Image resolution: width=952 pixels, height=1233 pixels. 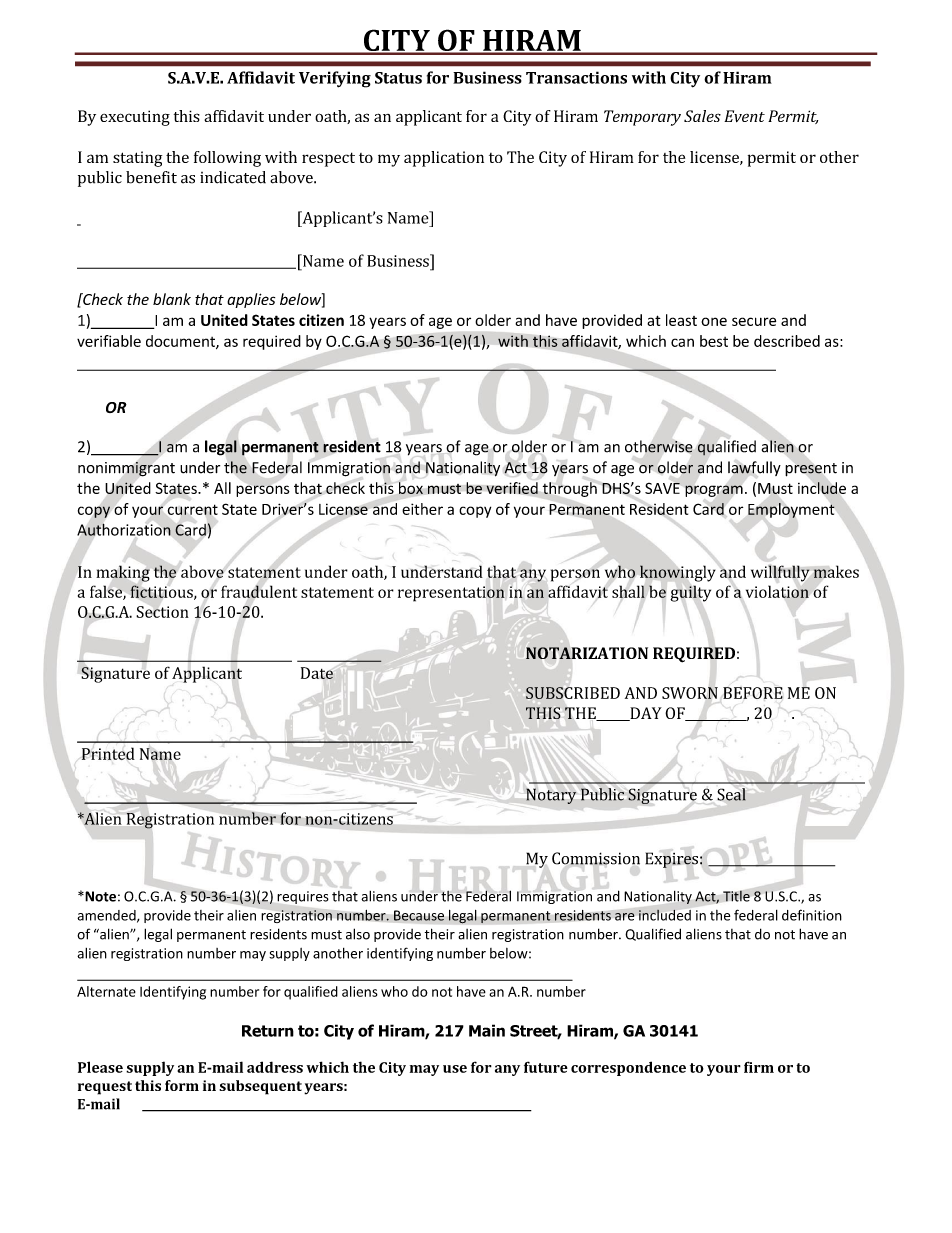 What do you see at coordinates (744, 116) in the page?
I see `Event` at bounding box center [744, 116].
